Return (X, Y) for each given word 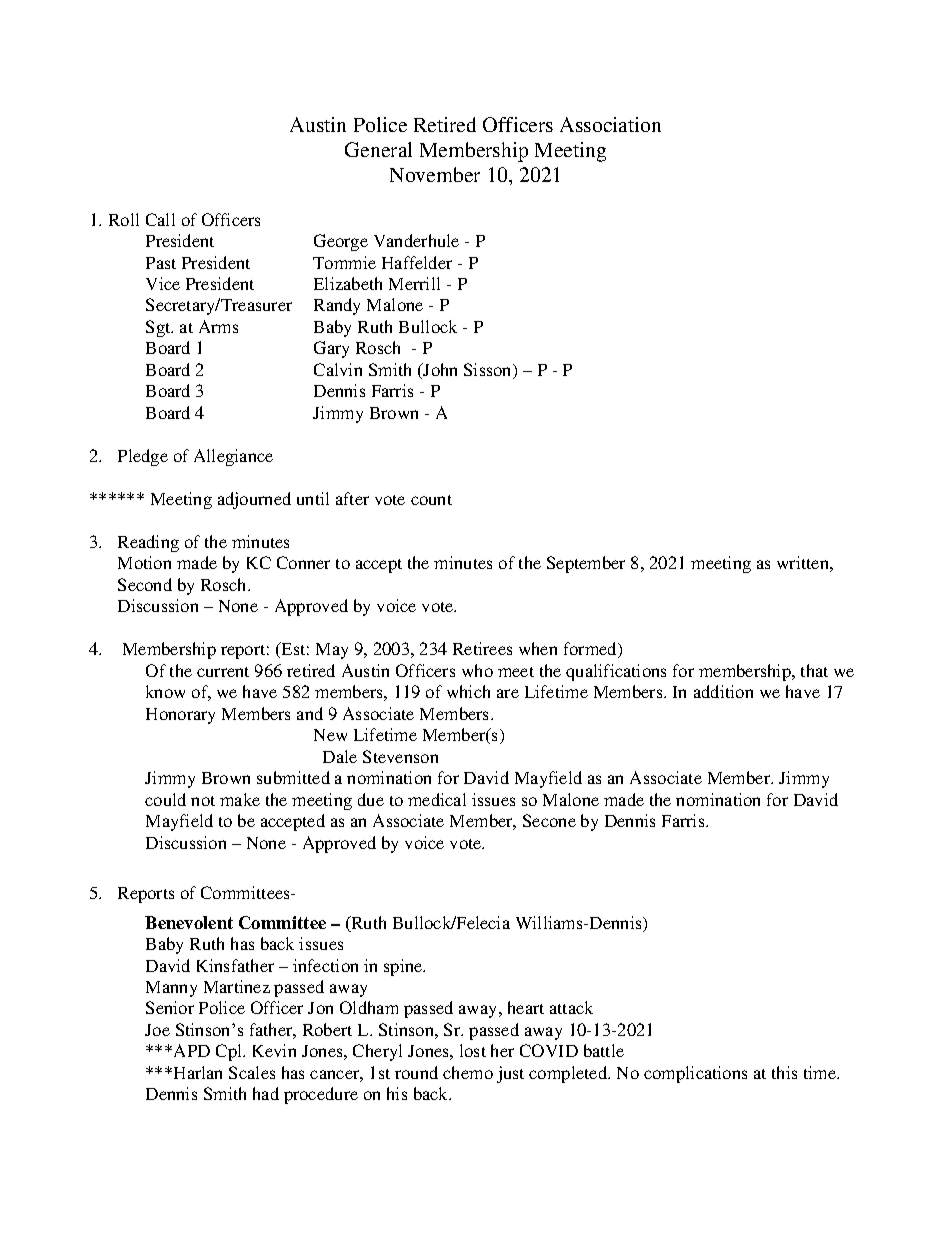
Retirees (482, 648)
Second (145, 584)
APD (190, 1050)
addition (723, 691)
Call (160, 219)
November (435, 174)
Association (610, 124)
